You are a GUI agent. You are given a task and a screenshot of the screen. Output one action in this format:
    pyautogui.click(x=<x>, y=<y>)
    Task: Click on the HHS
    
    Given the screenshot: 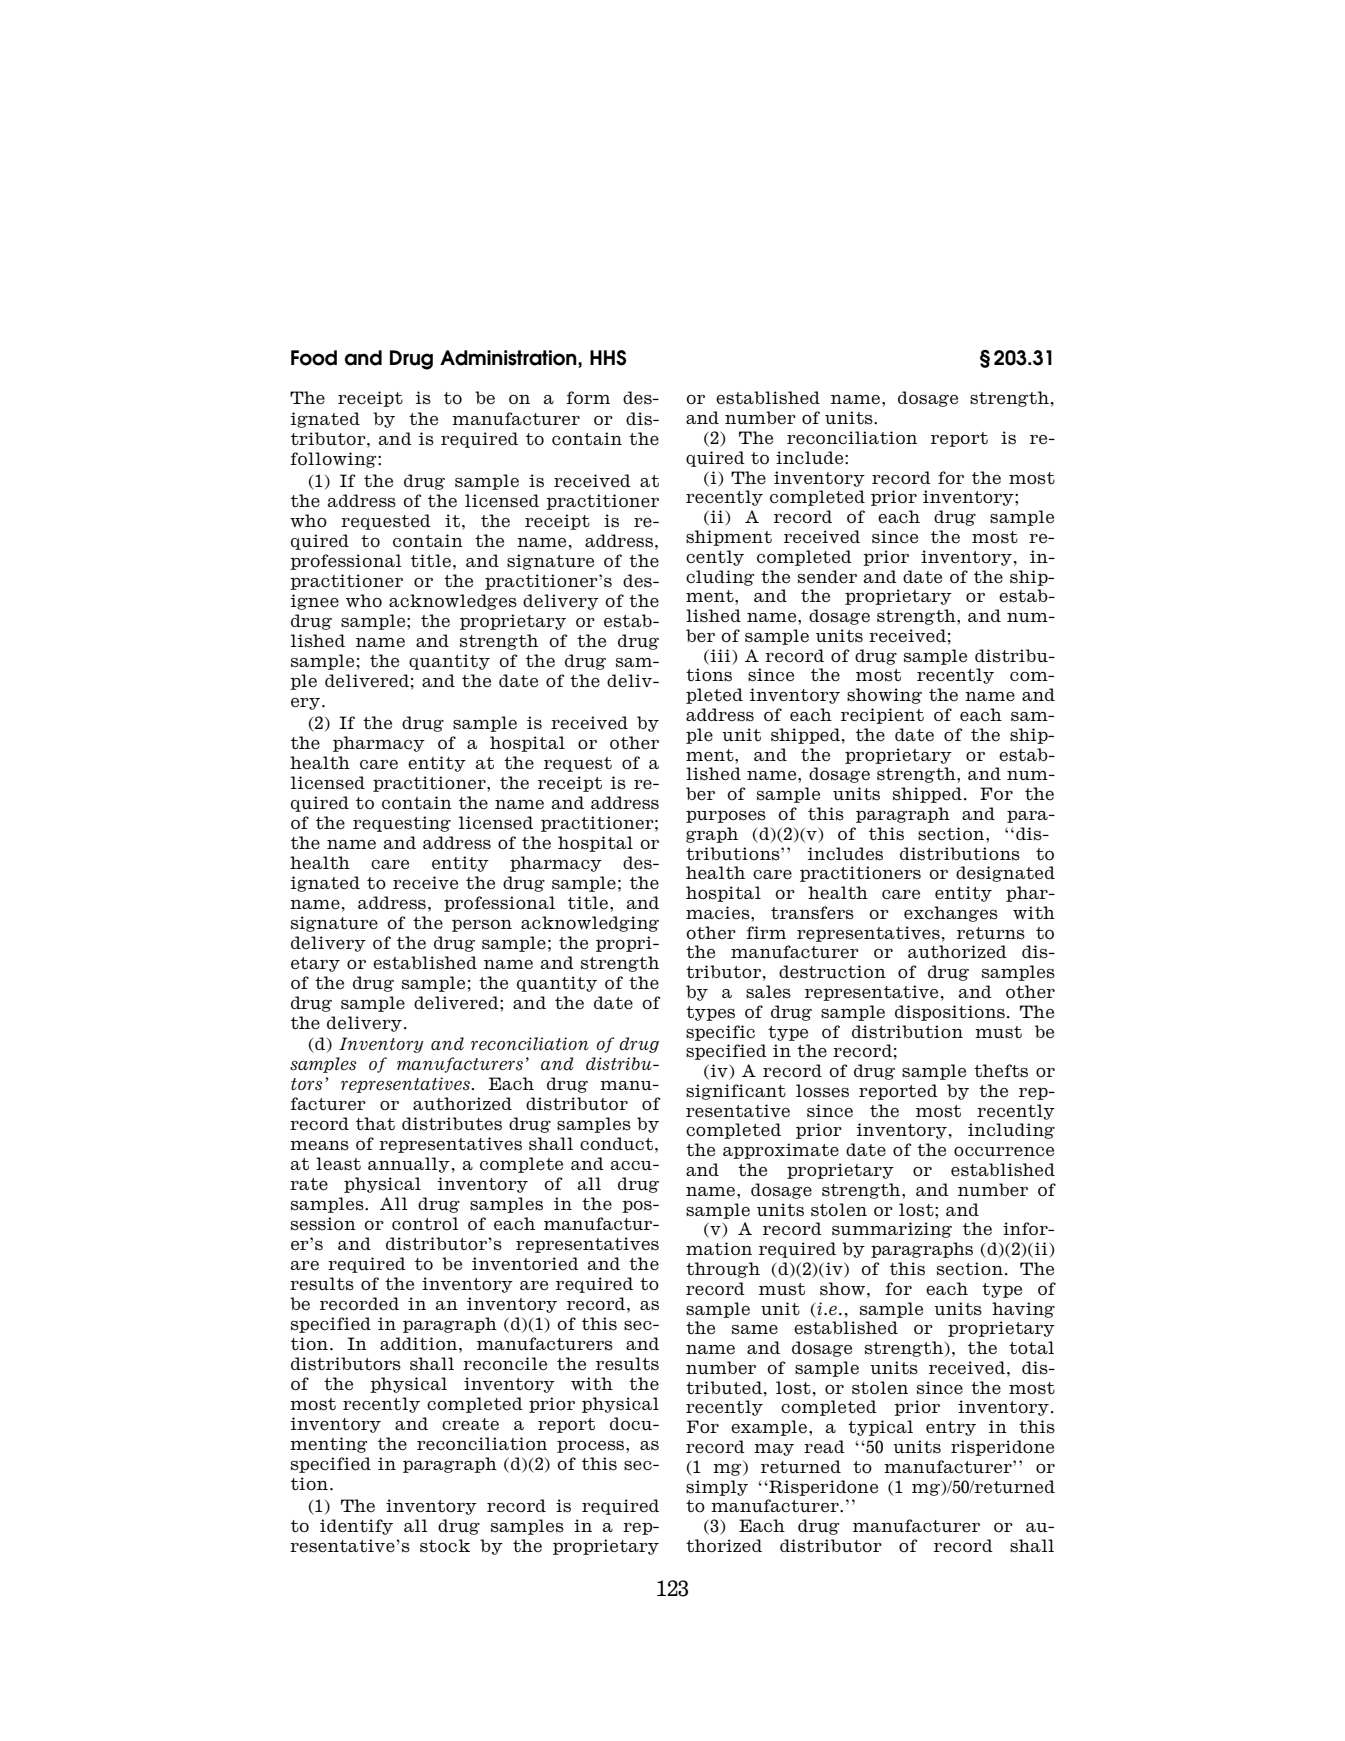 What is the action you would take?
    pyautogui.click(x=608, y=358)
